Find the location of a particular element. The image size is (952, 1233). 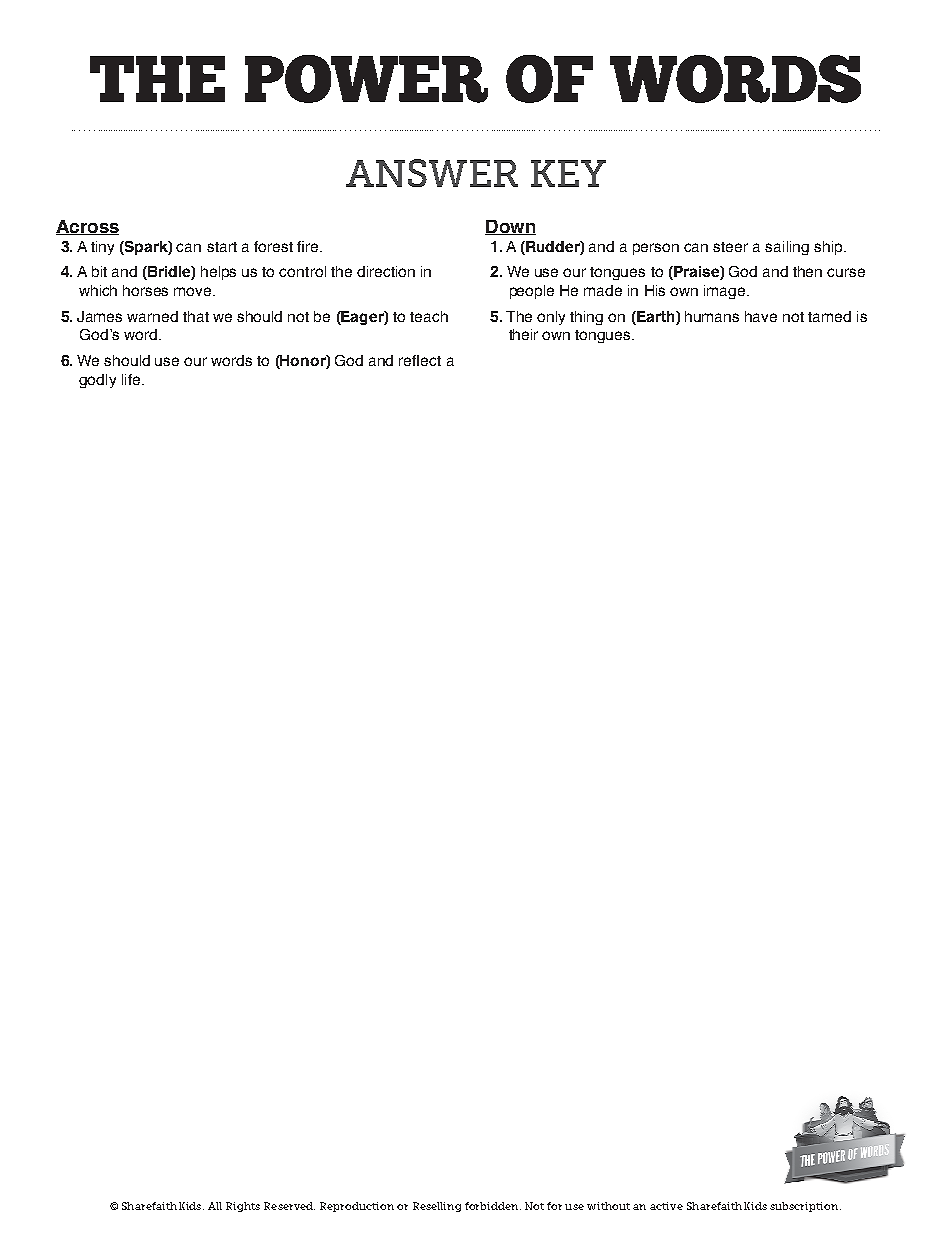

steer is located at coordinates (730, 247).
